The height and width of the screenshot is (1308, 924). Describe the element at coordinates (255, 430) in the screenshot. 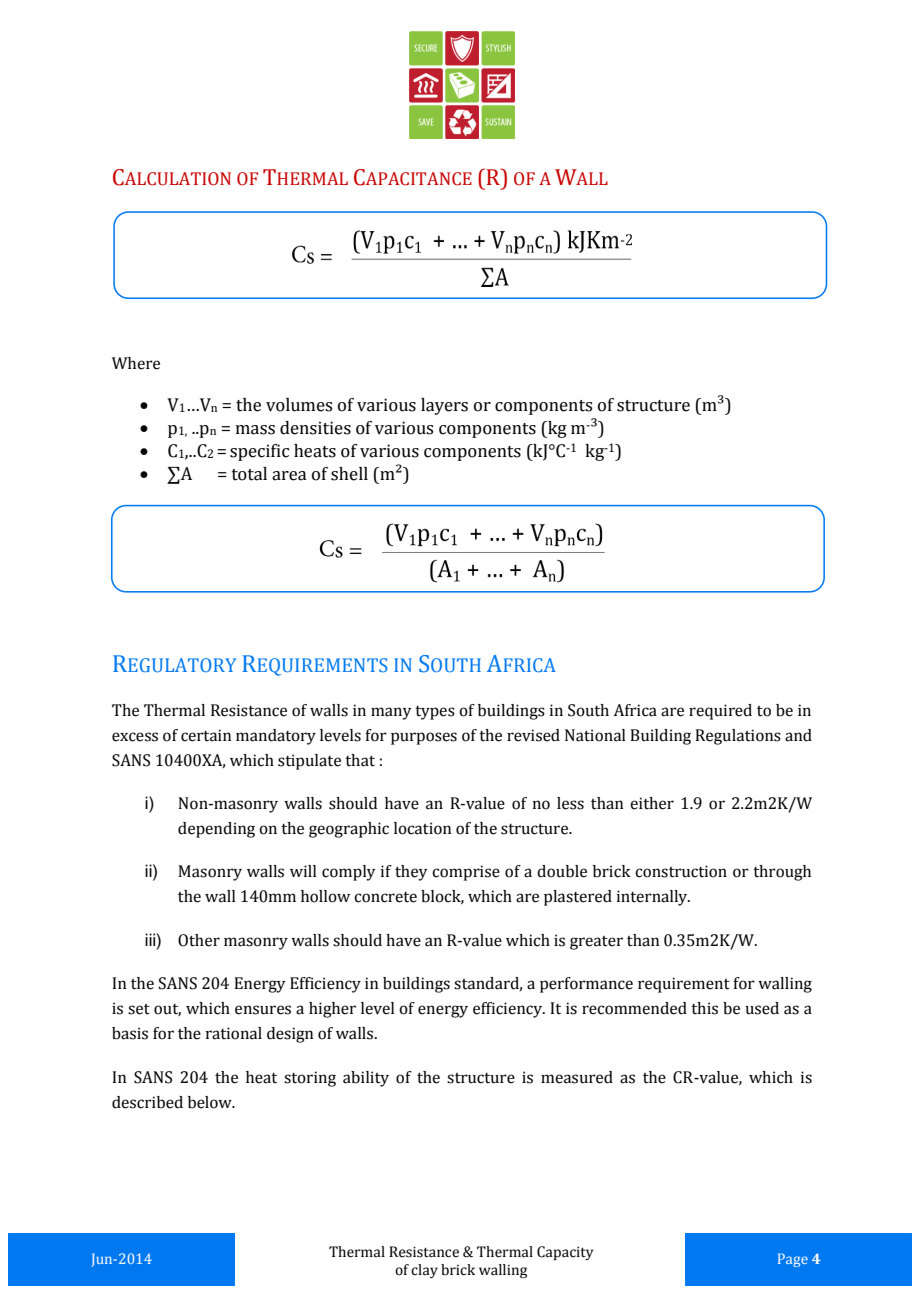

I see `mass` at that location.
